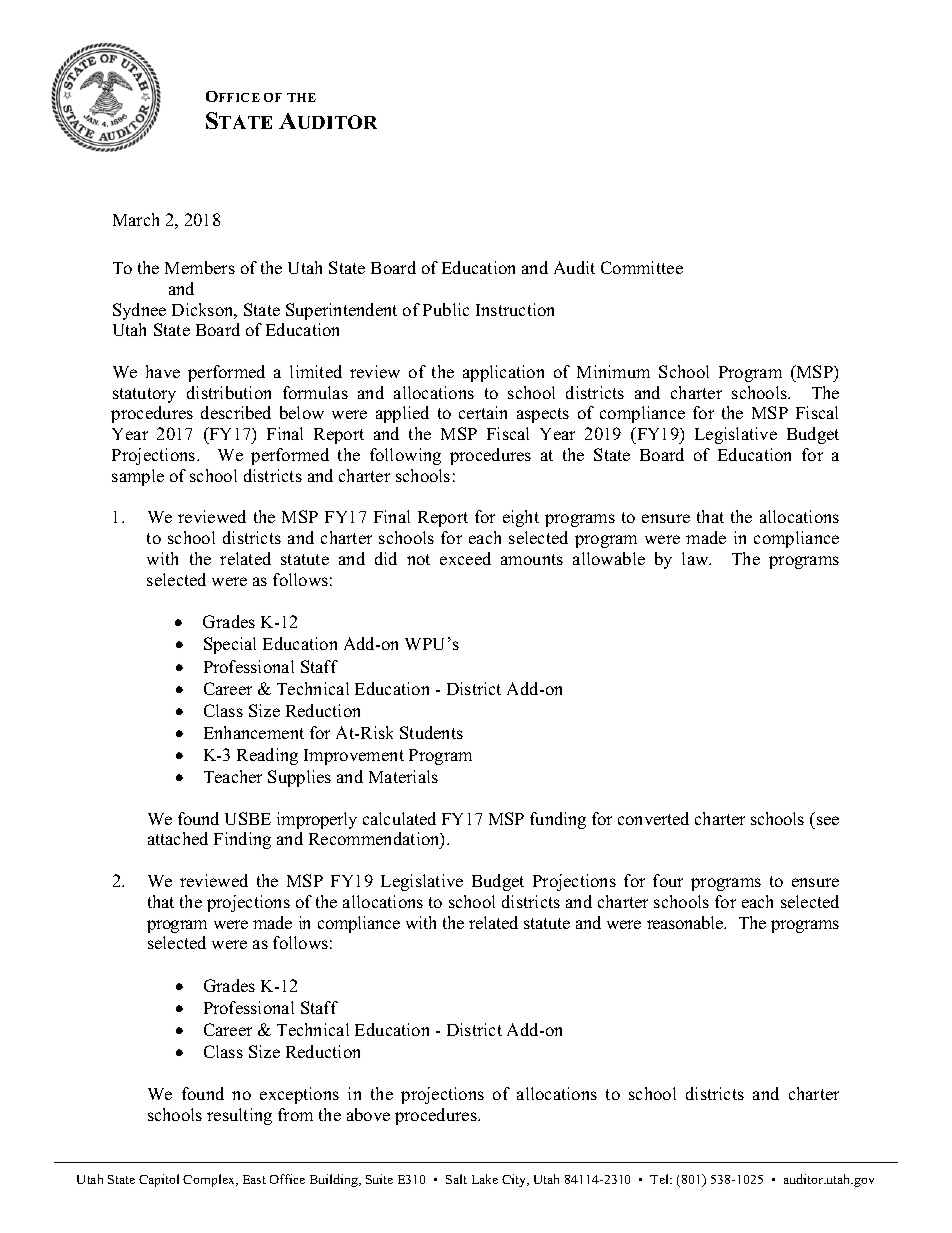  I want to click on Complex, so click(210, 1180).
